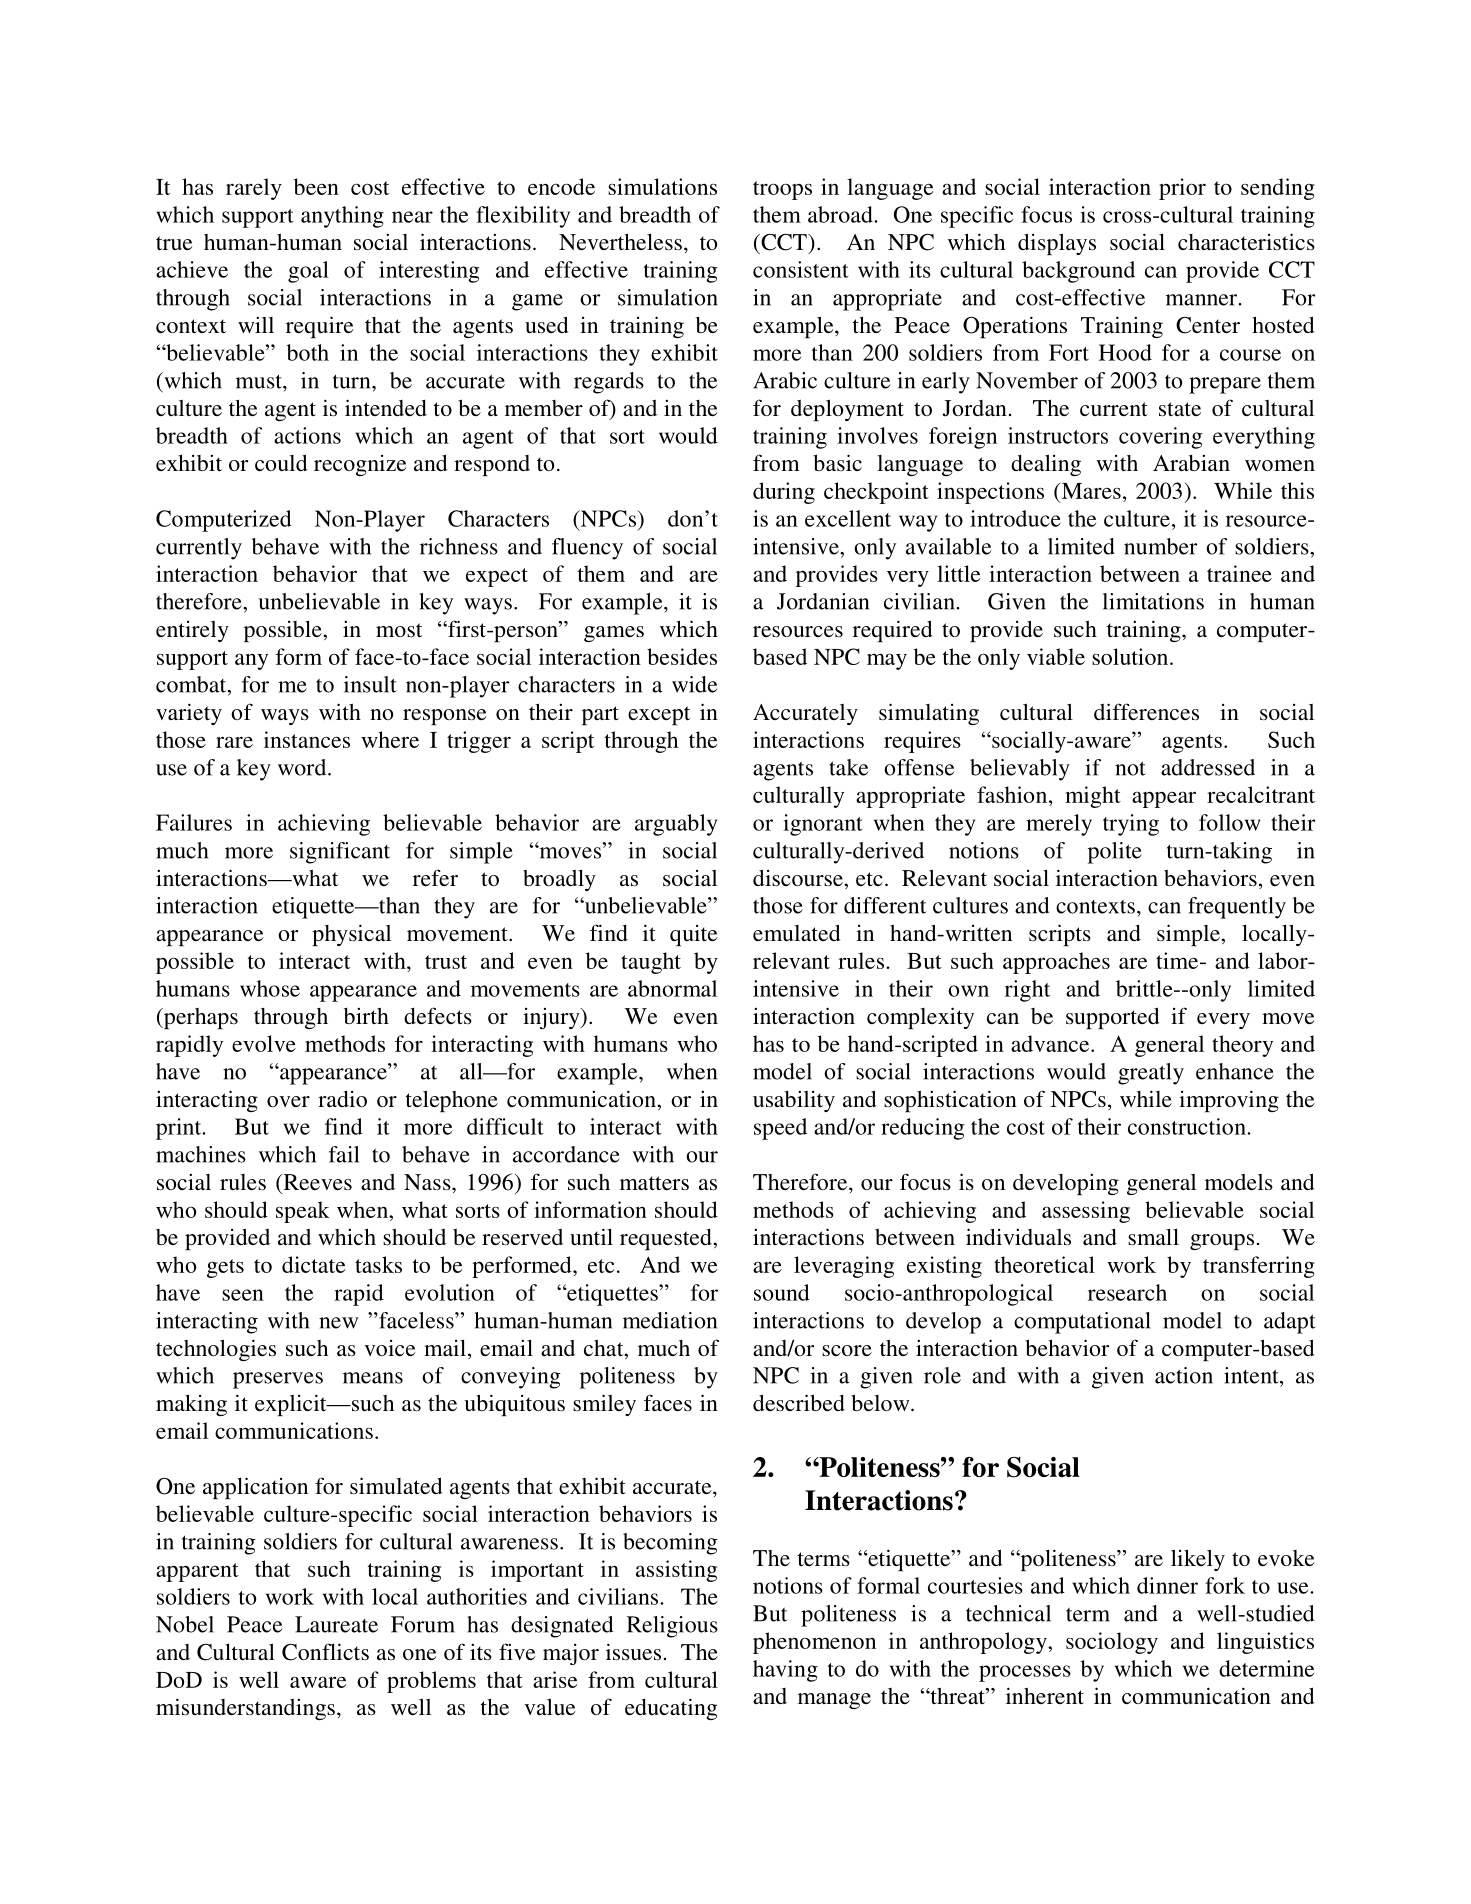  What do you see at coordinates (338, 1323) in the screenshot?
I see `new` at bounding box center [338, 1323].
